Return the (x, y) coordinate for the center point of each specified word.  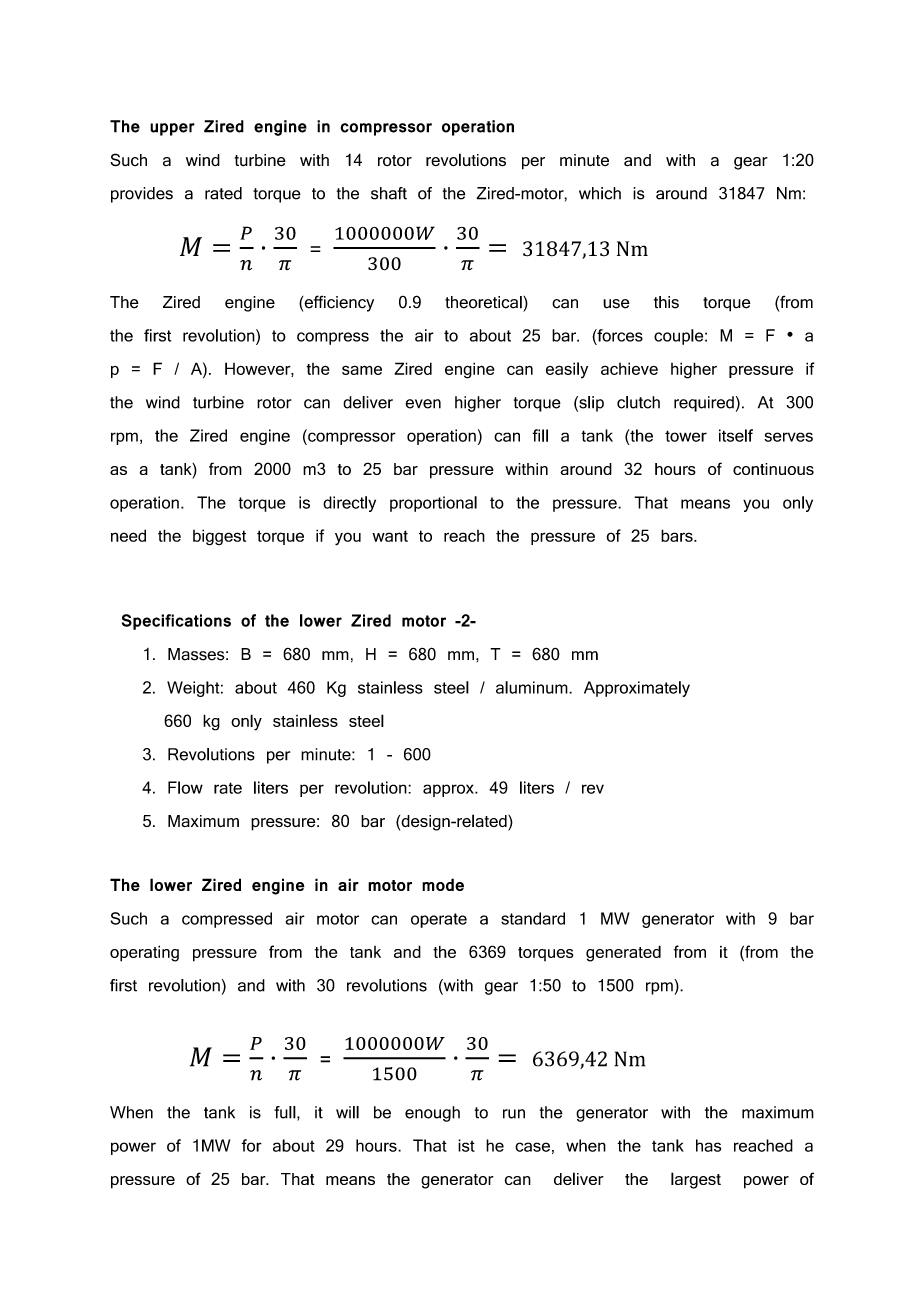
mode (443, 884)
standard (533, 918)
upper (172, 129)
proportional (433, 504)
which (600, 193)
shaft (389, 193)
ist (466, 1145)
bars (678, 535)
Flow (185, 787)
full (285, 1112)
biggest (219, 537)
